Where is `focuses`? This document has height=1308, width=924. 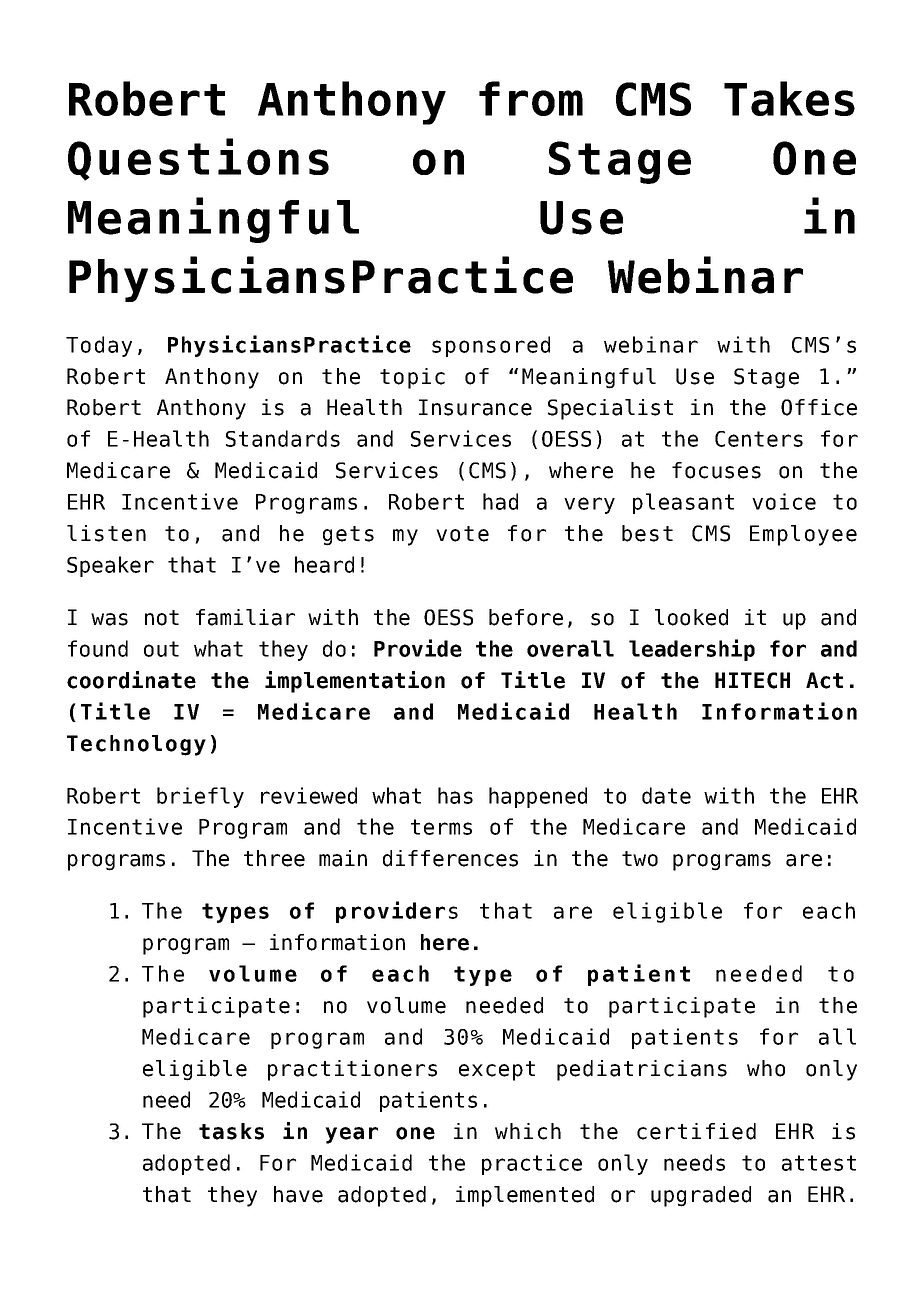 focuses is located at coordinates (716, 470).
